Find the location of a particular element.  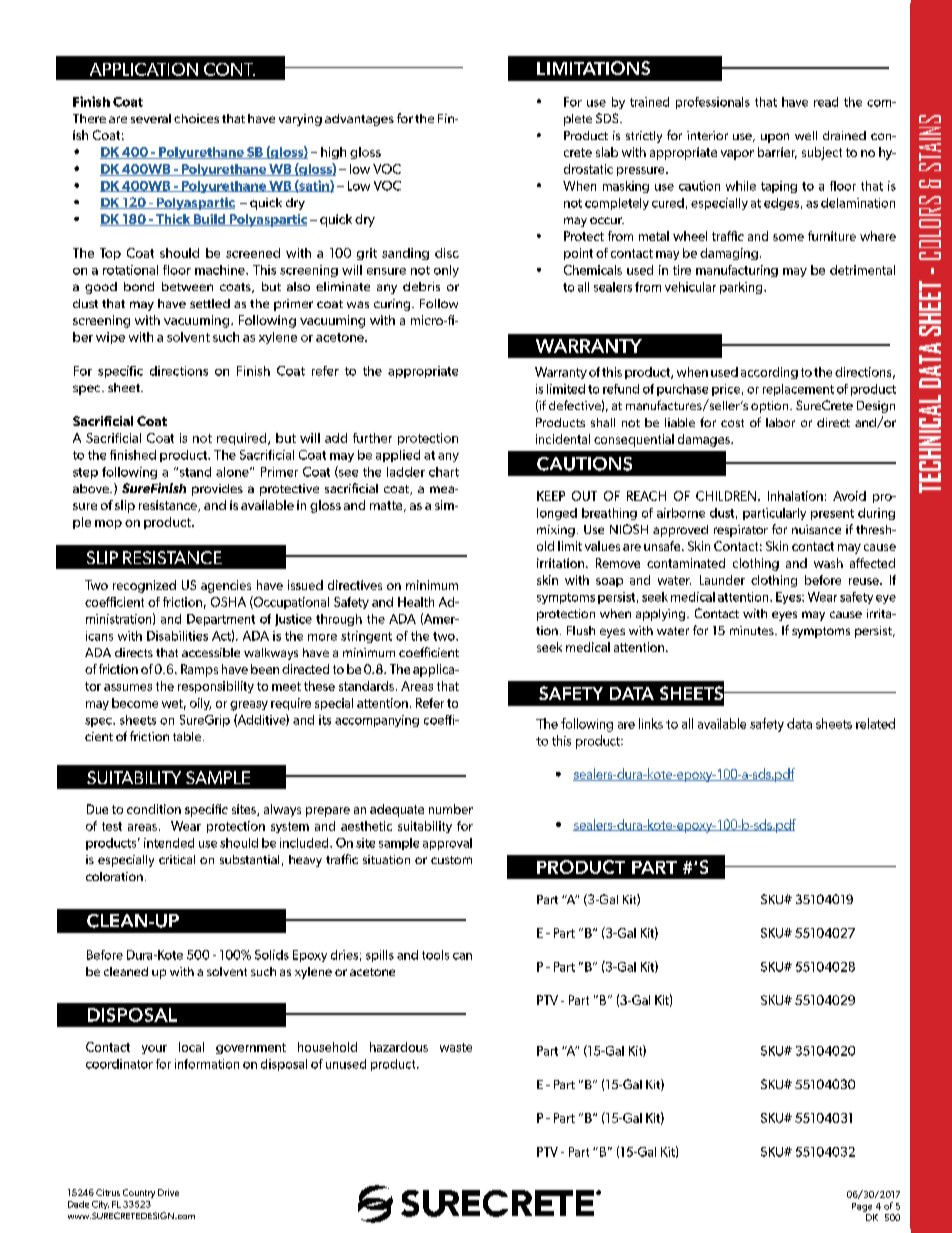

advantages is located at coordinates (359, 120).
